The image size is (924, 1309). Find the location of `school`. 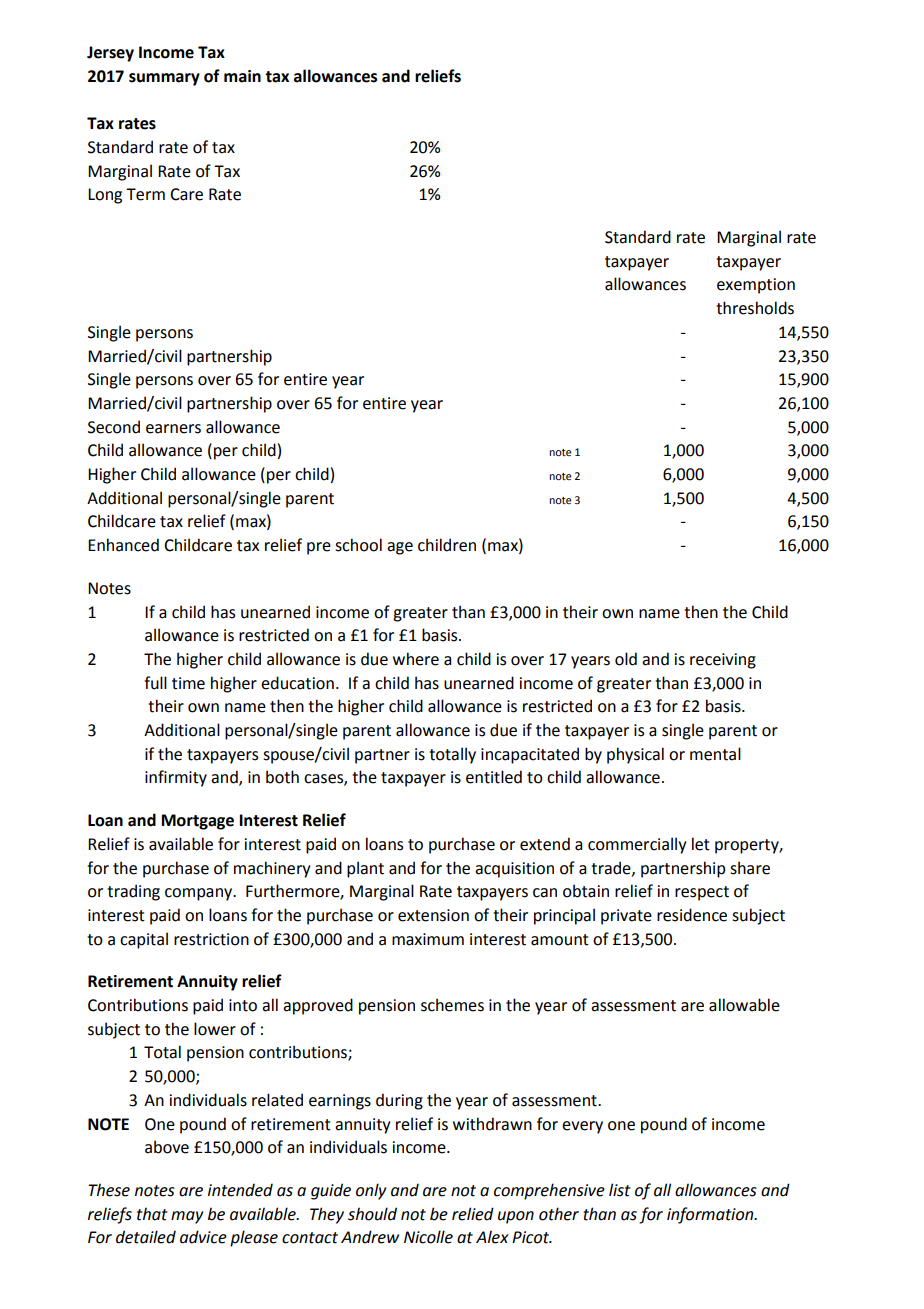

school is located at coordinates (358, 545).
